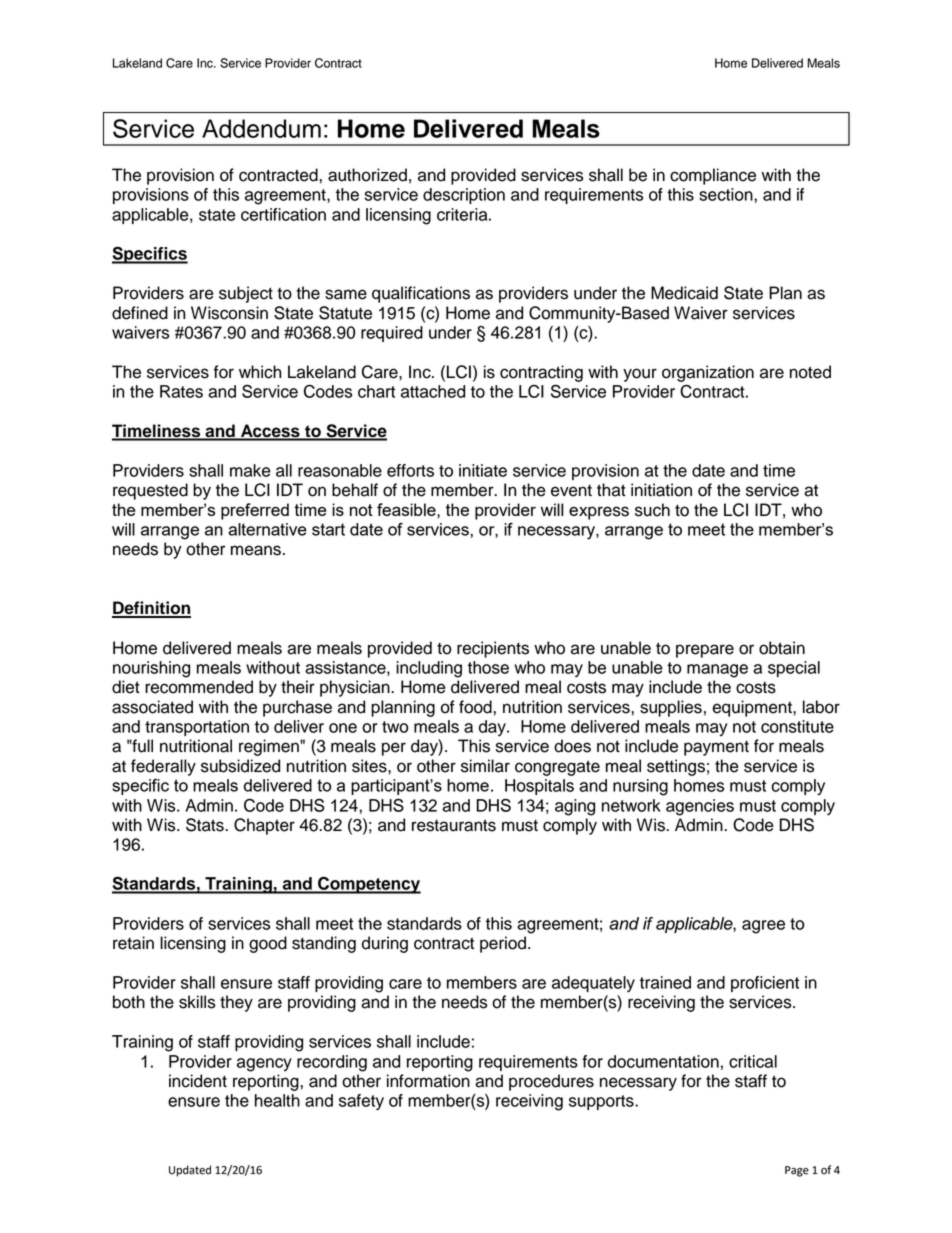 This document has width=952, height=1233. What do you see at coordinates (261, 128) in the document?
I see `Addendum` at bounding box center [261, 128].
